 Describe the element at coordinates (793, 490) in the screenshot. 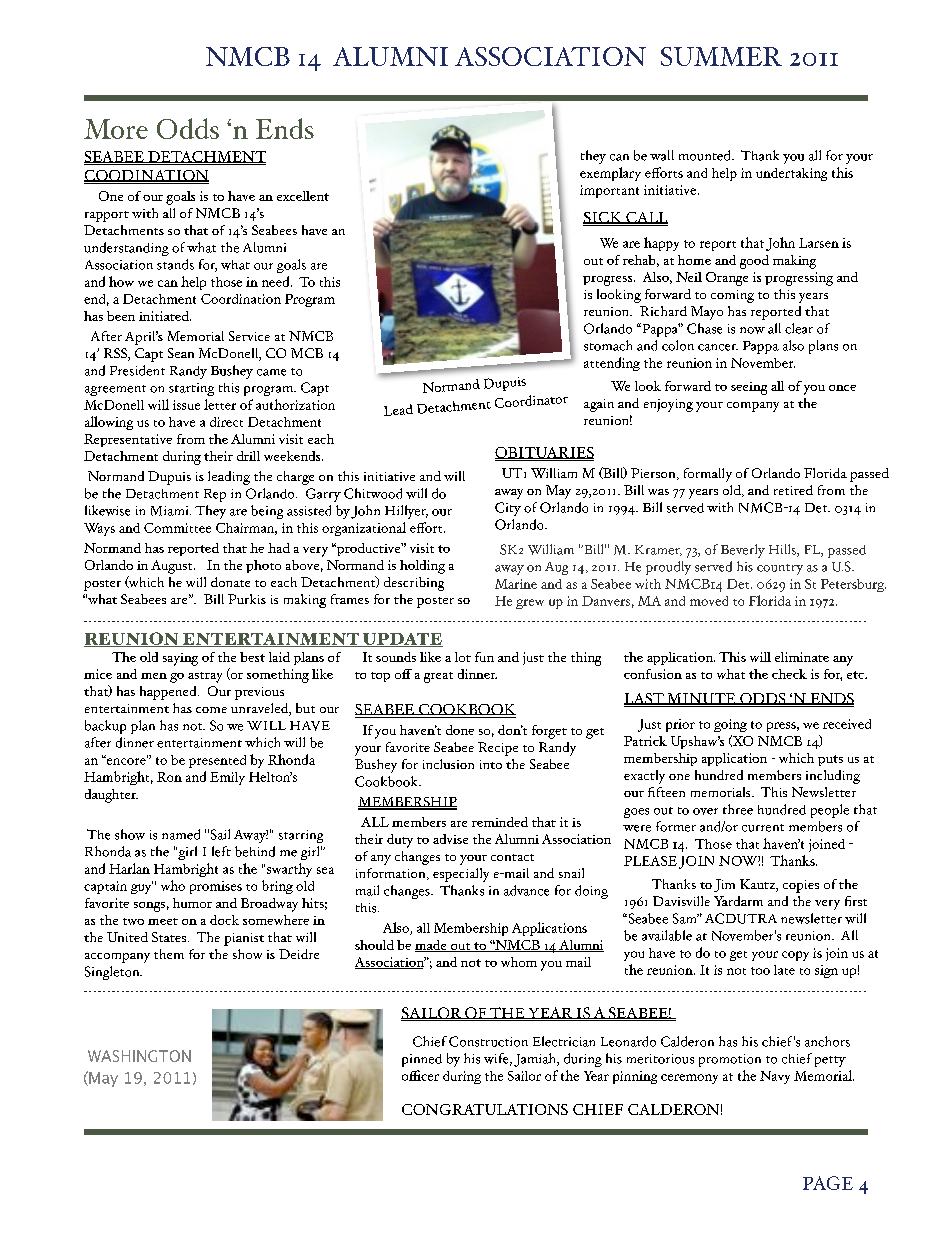

I see `retired` at that location.
